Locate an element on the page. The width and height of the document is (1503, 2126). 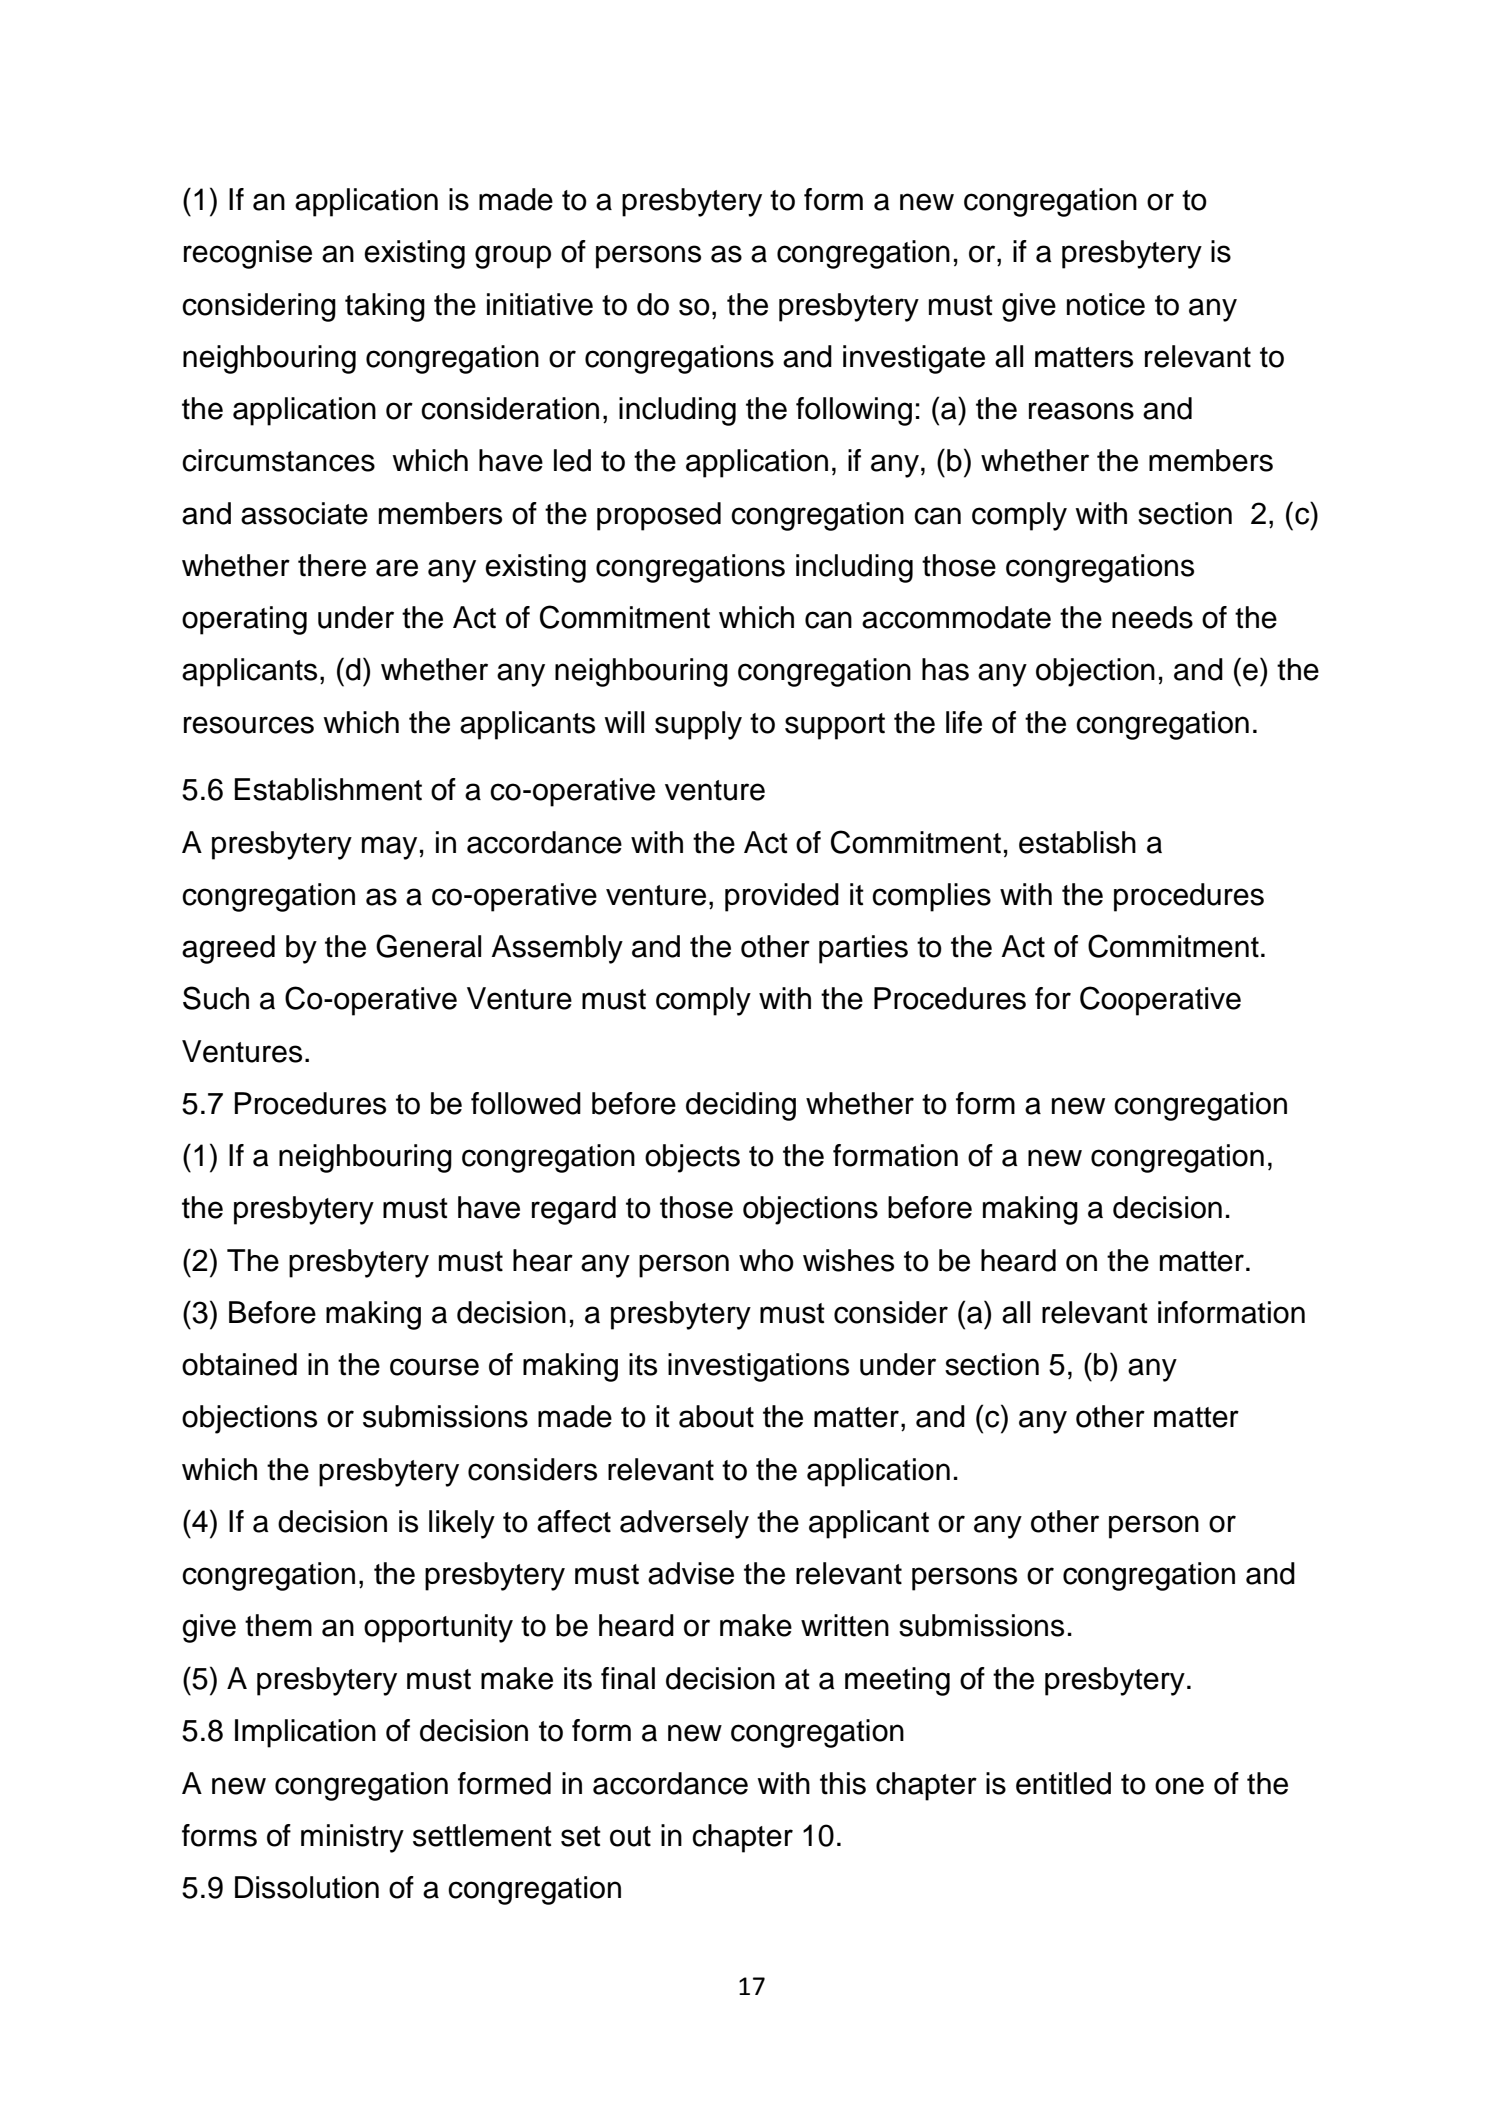
taking is located at coordinates (385, 307).
